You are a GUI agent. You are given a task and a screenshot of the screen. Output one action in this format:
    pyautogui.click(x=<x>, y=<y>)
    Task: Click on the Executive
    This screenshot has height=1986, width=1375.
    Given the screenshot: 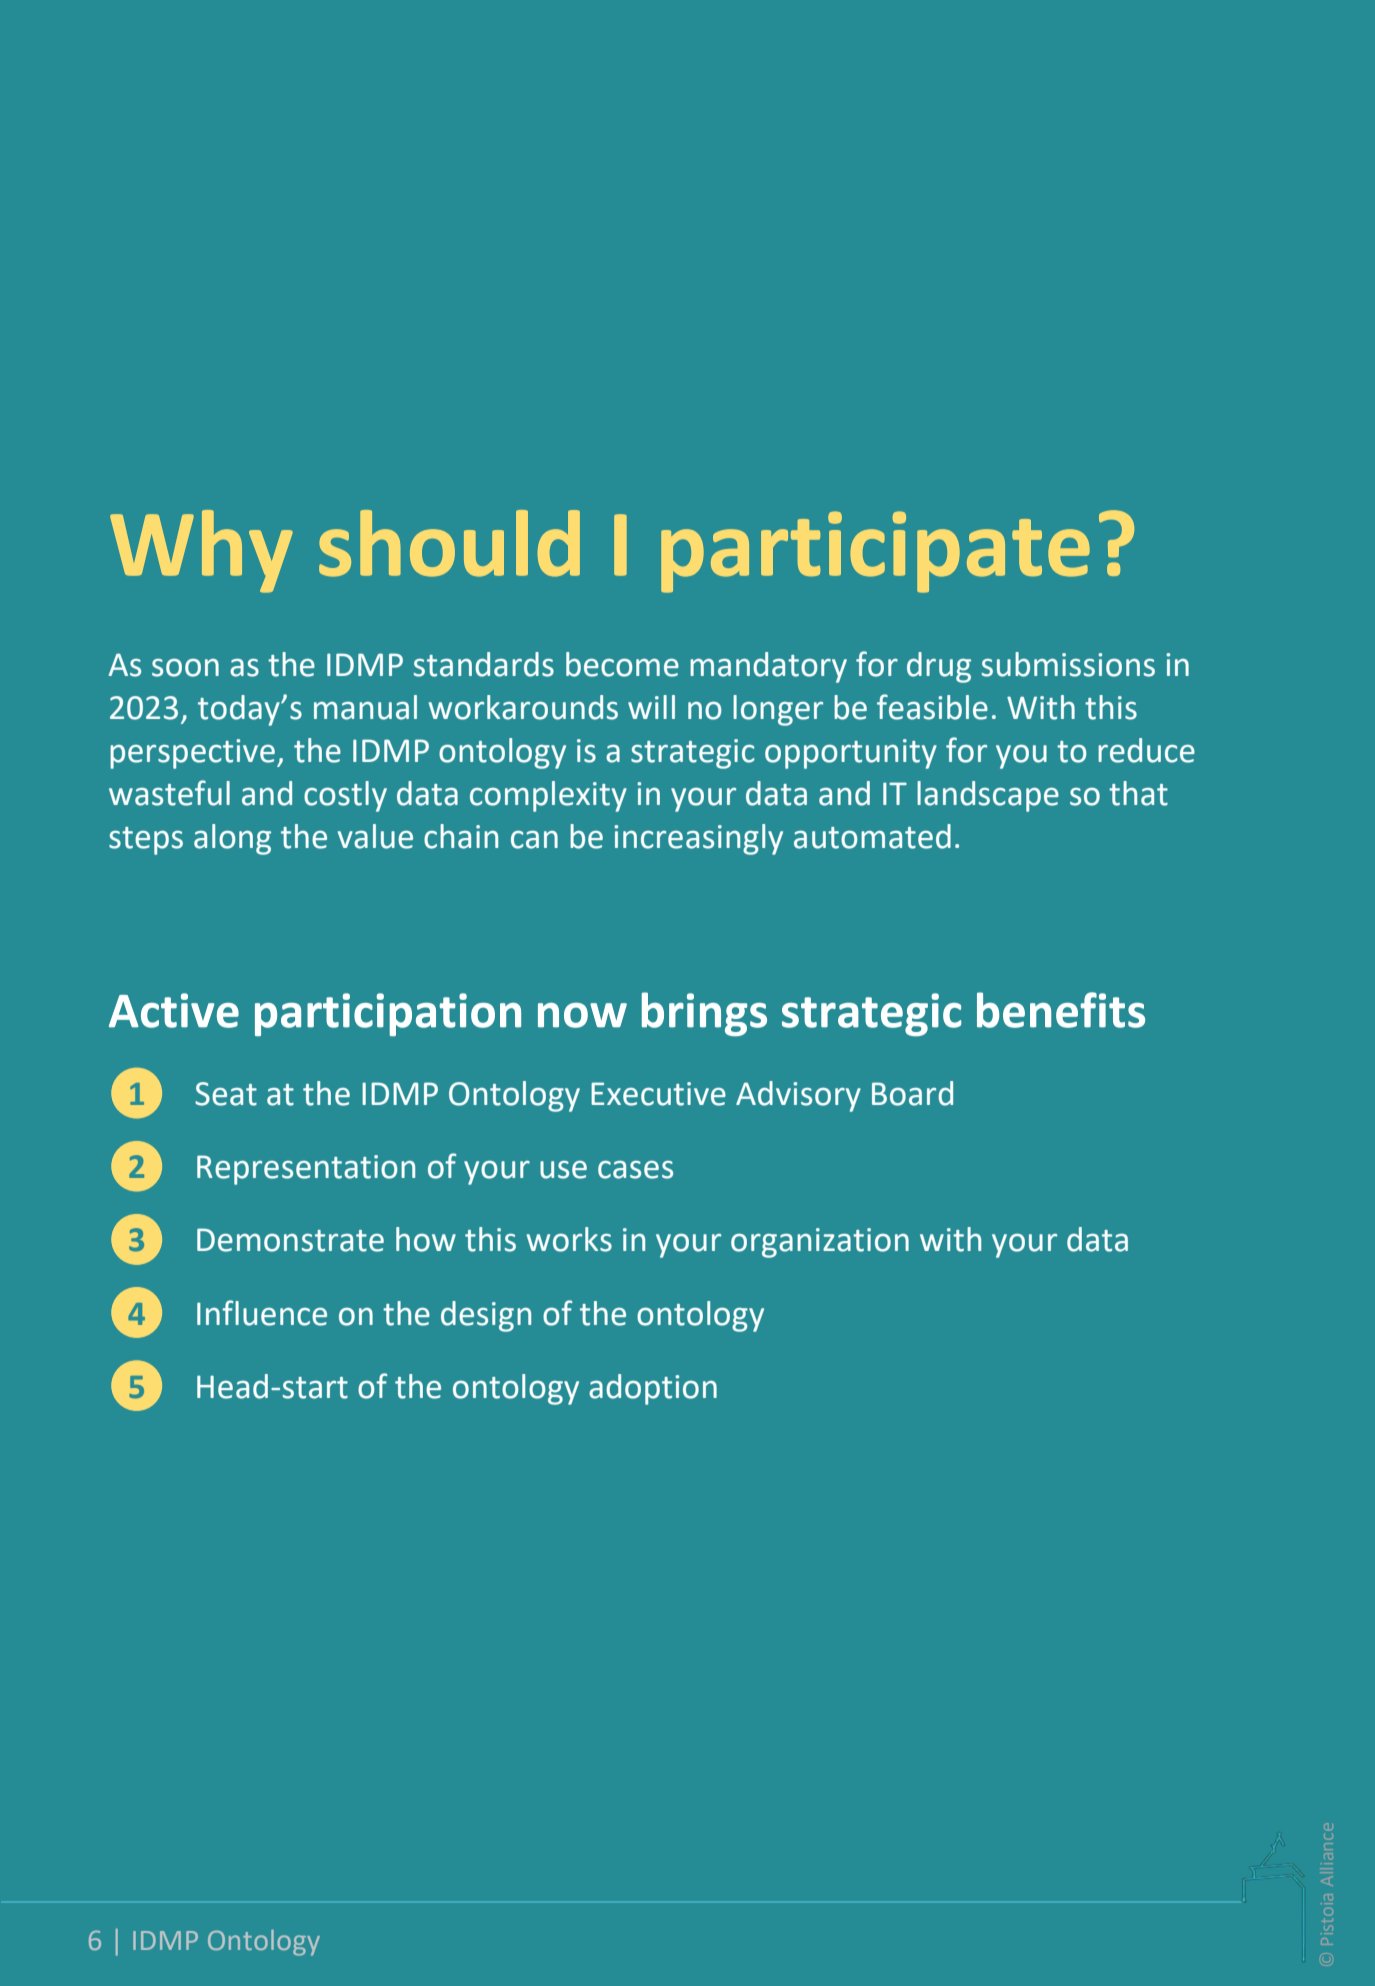 What is the action you would take?
    pyautogui.click(x=658, y=1094)
